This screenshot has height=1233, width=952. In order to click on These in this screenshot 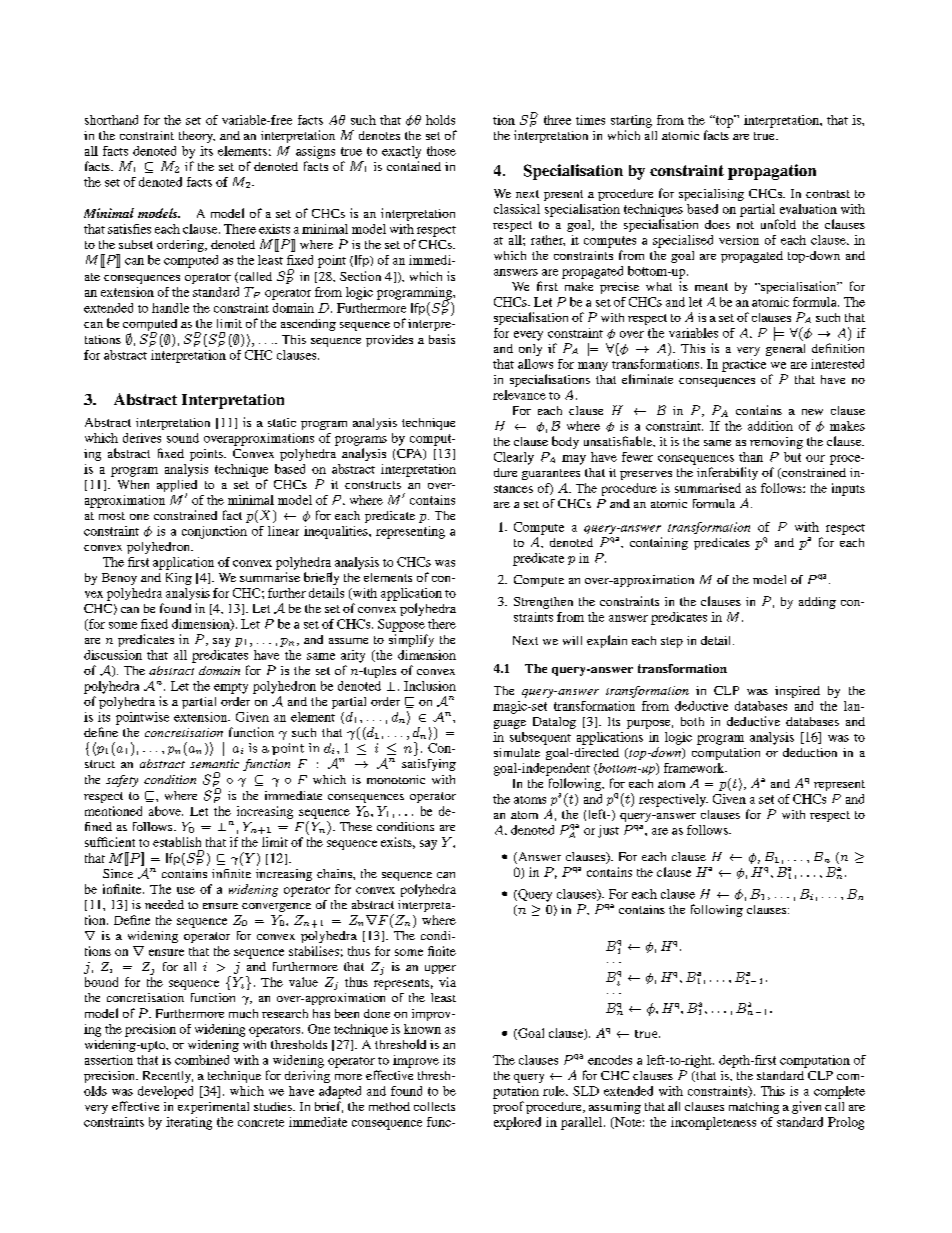, I will do `click(356, 826)`.
